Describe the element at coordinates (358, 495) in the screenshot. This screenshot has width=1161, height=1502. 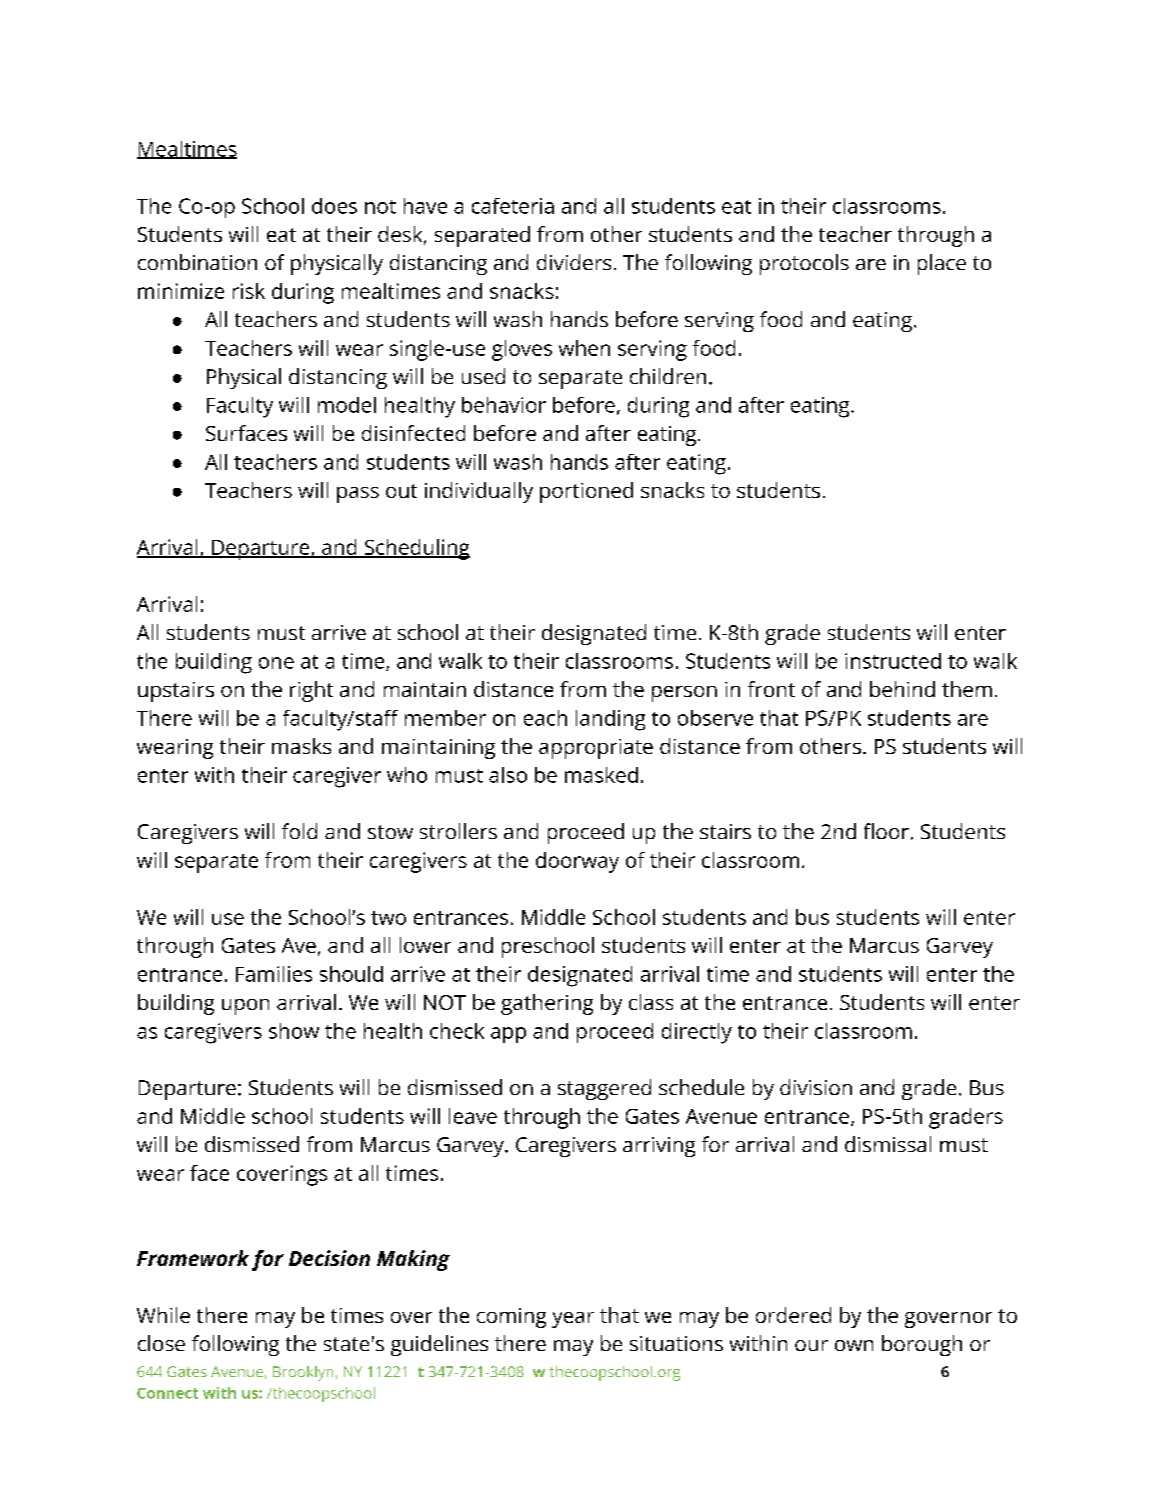
I see `pass` at that location.
